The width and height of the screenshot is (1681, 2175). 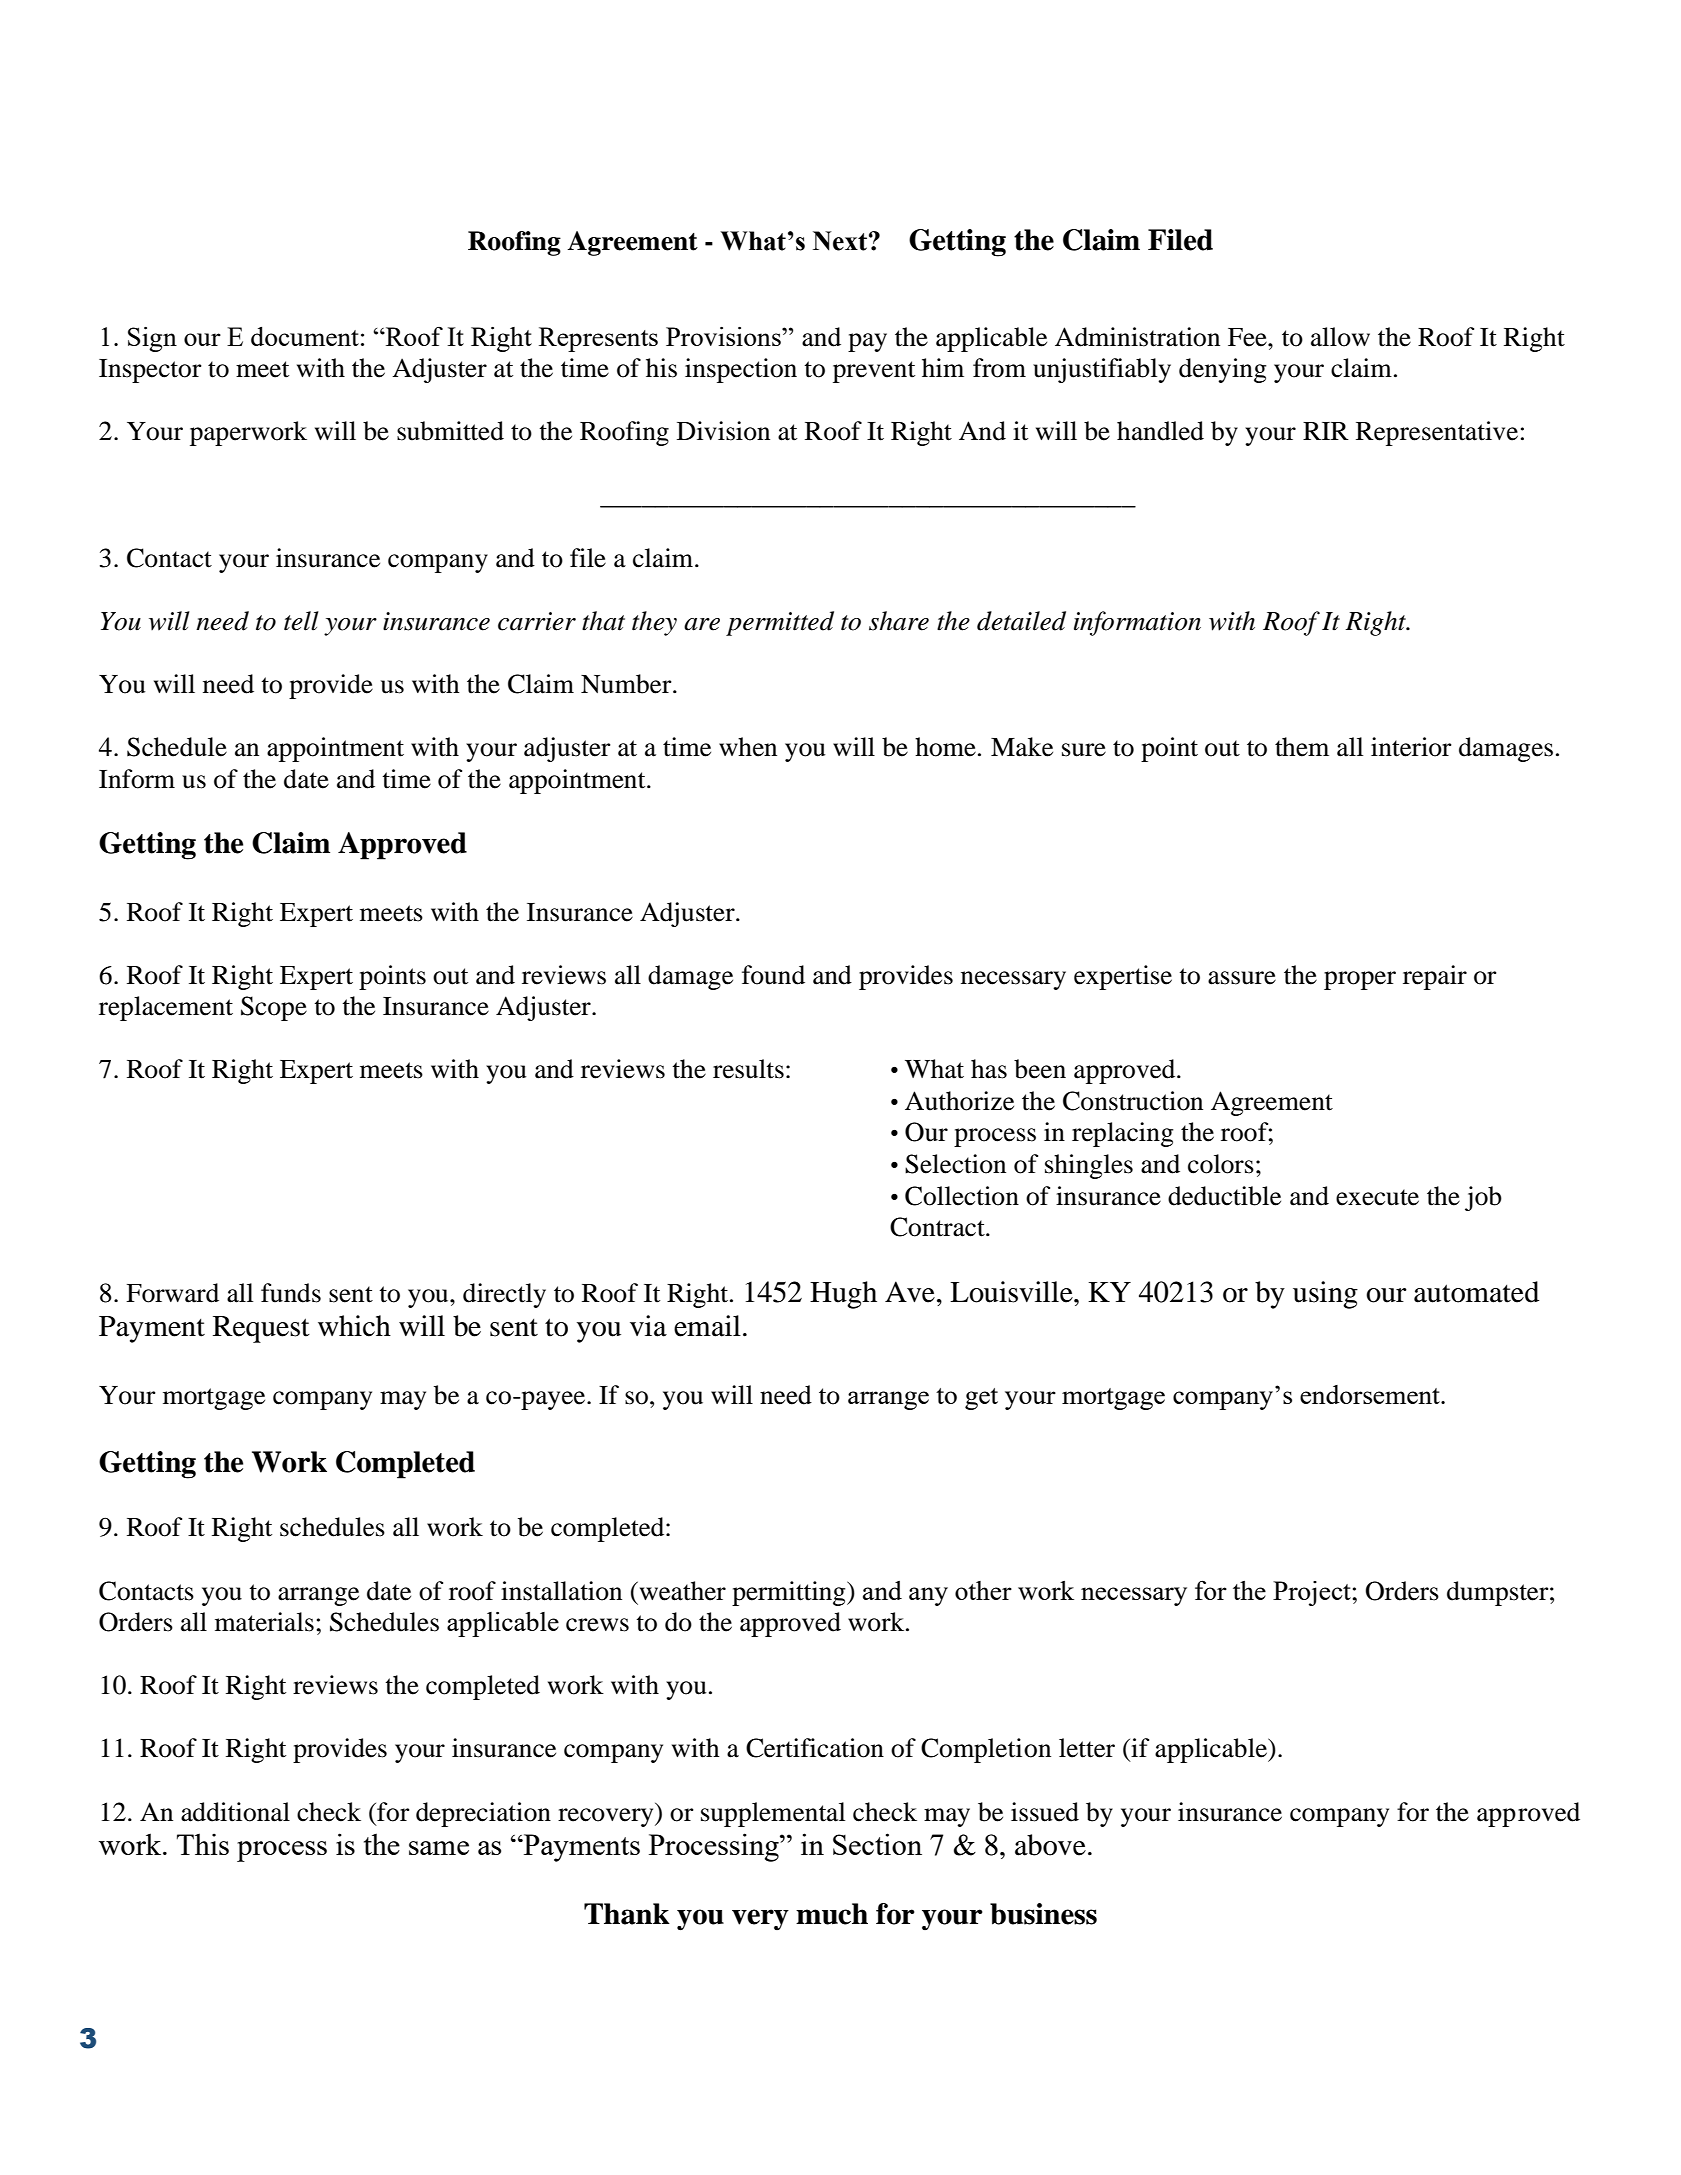 What do you see at coordinates (305, 336) in the screenshot?
I see `document` at bounding box center [305, 336].
